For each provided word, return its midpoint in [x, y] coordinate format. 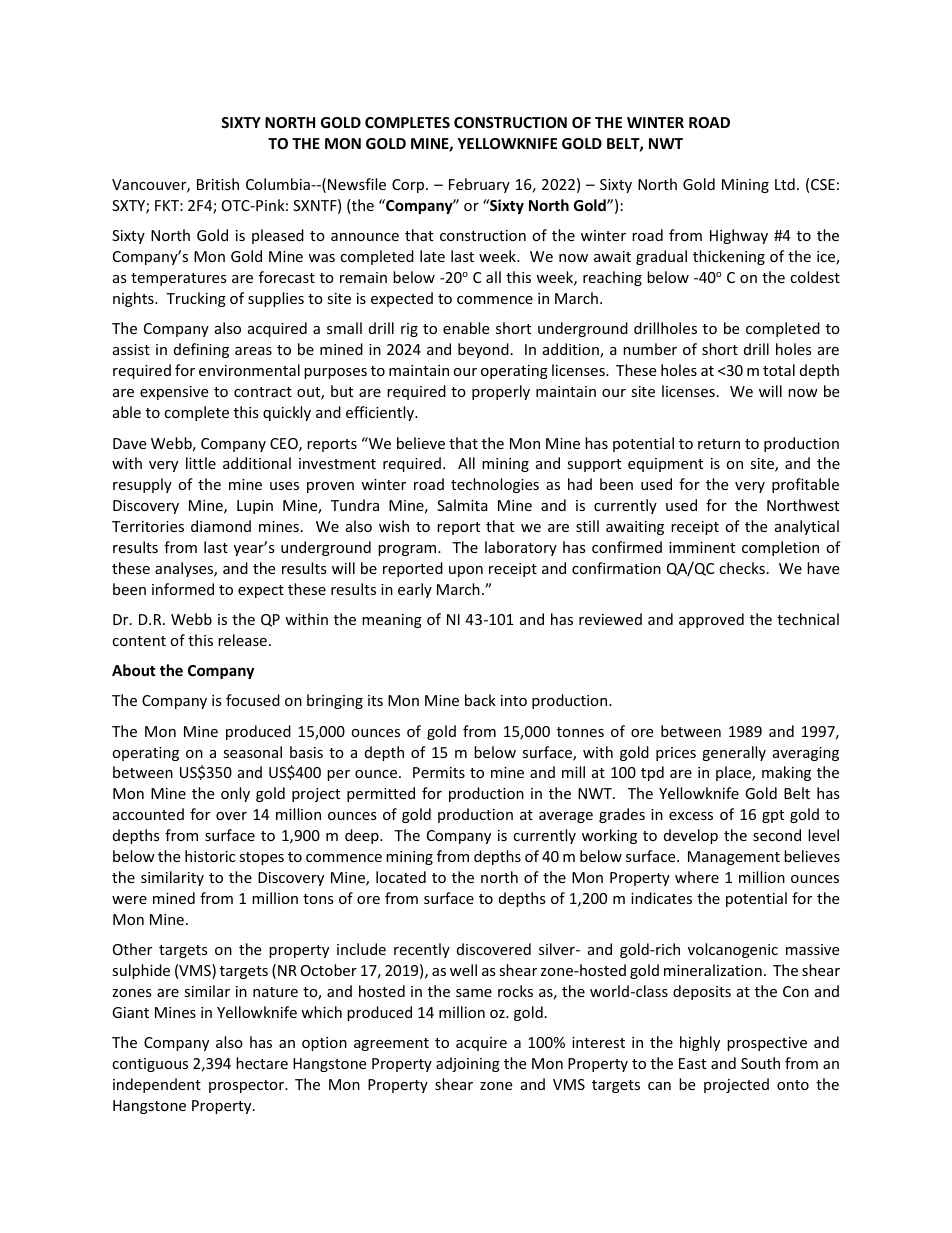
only [235, 794]
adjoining [468, 1064]
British [218, 184]
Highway [739, 236]
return [719, 444]
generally [734, 753]
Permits [439, 772]
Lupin [255, 507]
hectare [262, 1063]
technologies [495, 485]
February [479, 185]
